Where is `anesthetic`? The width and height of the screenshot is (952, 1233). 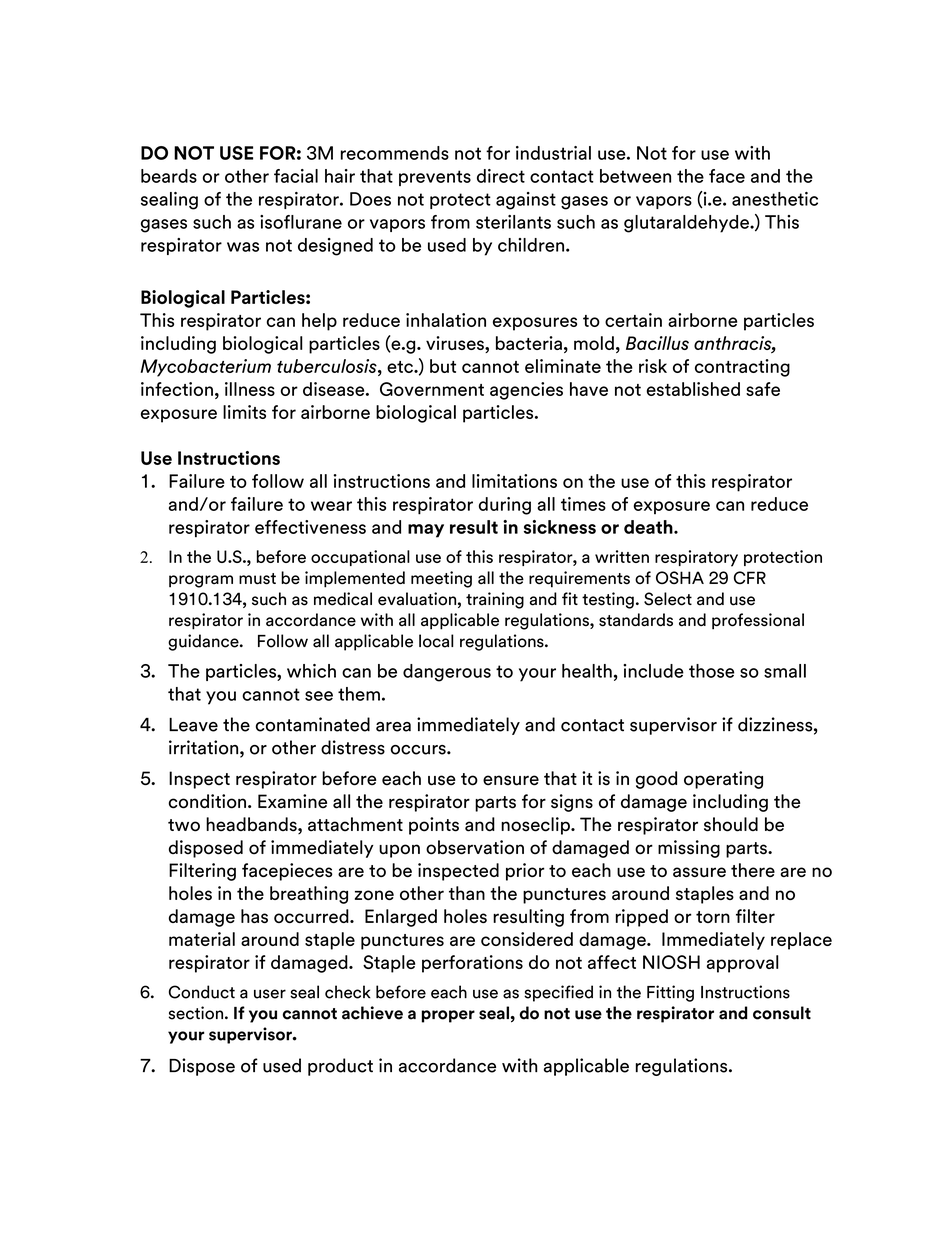
anesthetic is located at coordinates (775, 199).
